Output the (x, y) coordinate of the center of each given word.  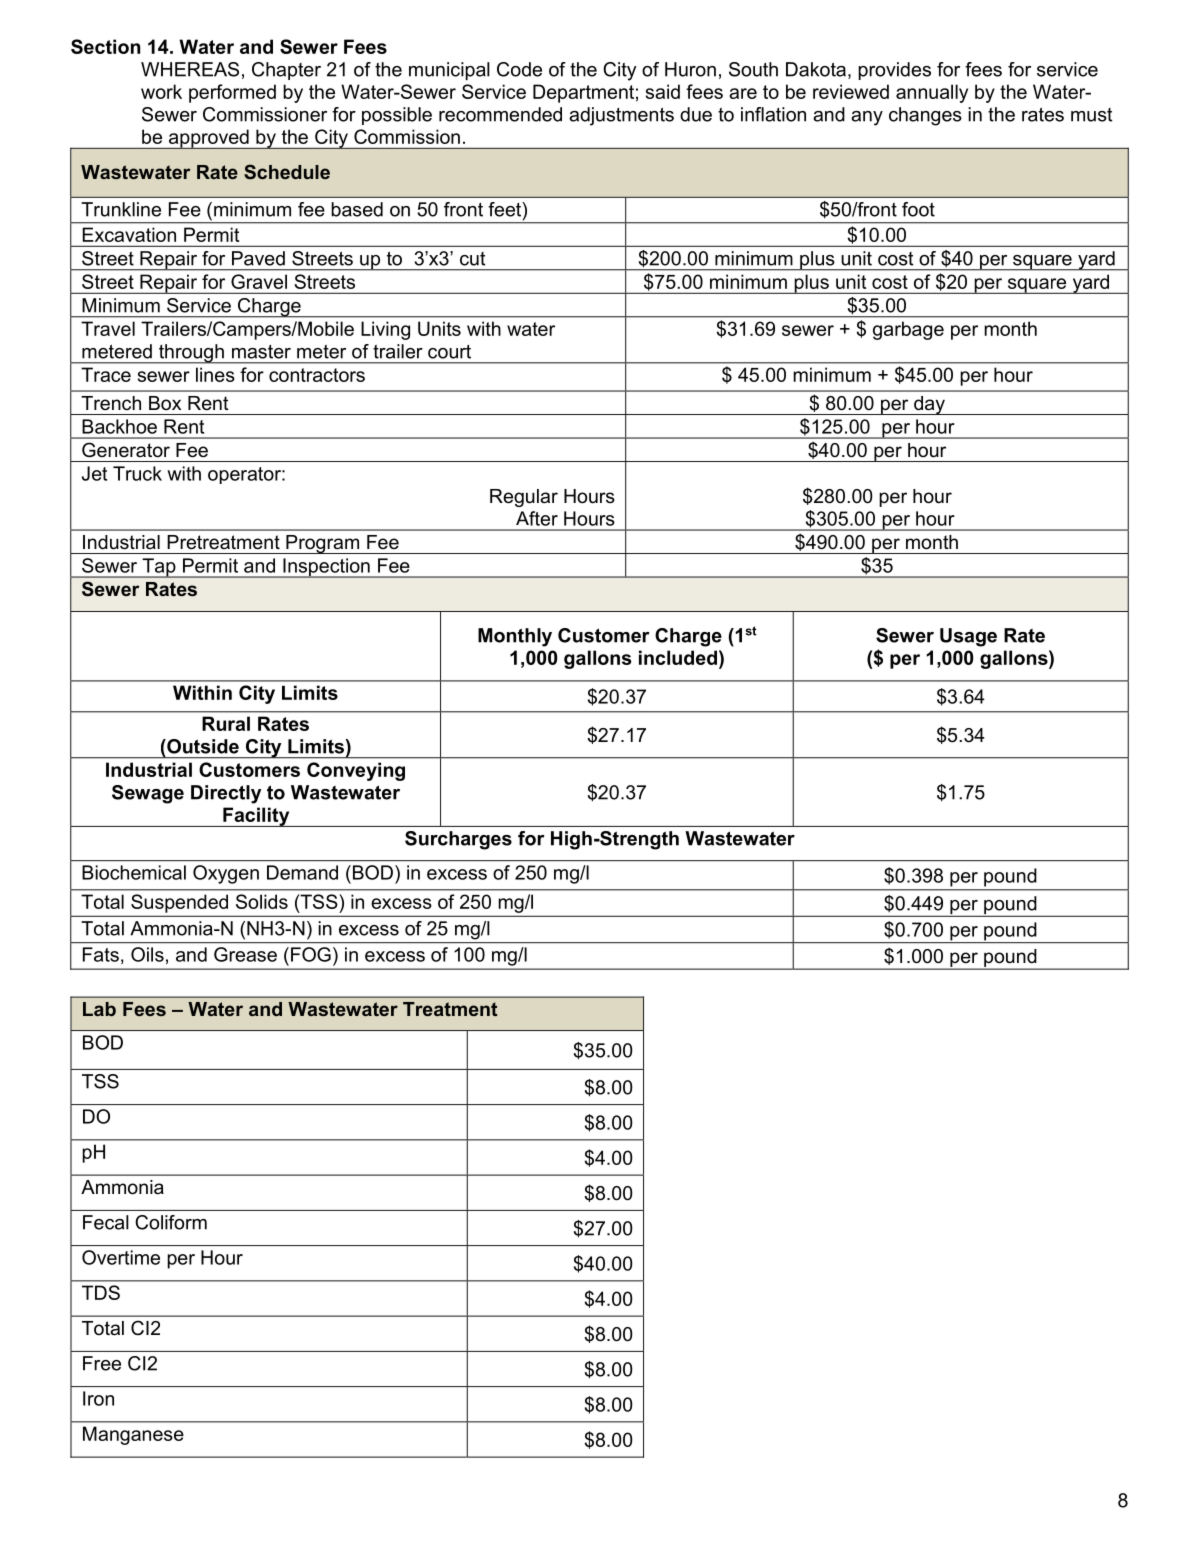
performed (232, 93)
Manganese (133, 1435)
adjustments (621, 116)
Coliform (171, 1222)
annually (932, 93)
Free (102, 1363)
